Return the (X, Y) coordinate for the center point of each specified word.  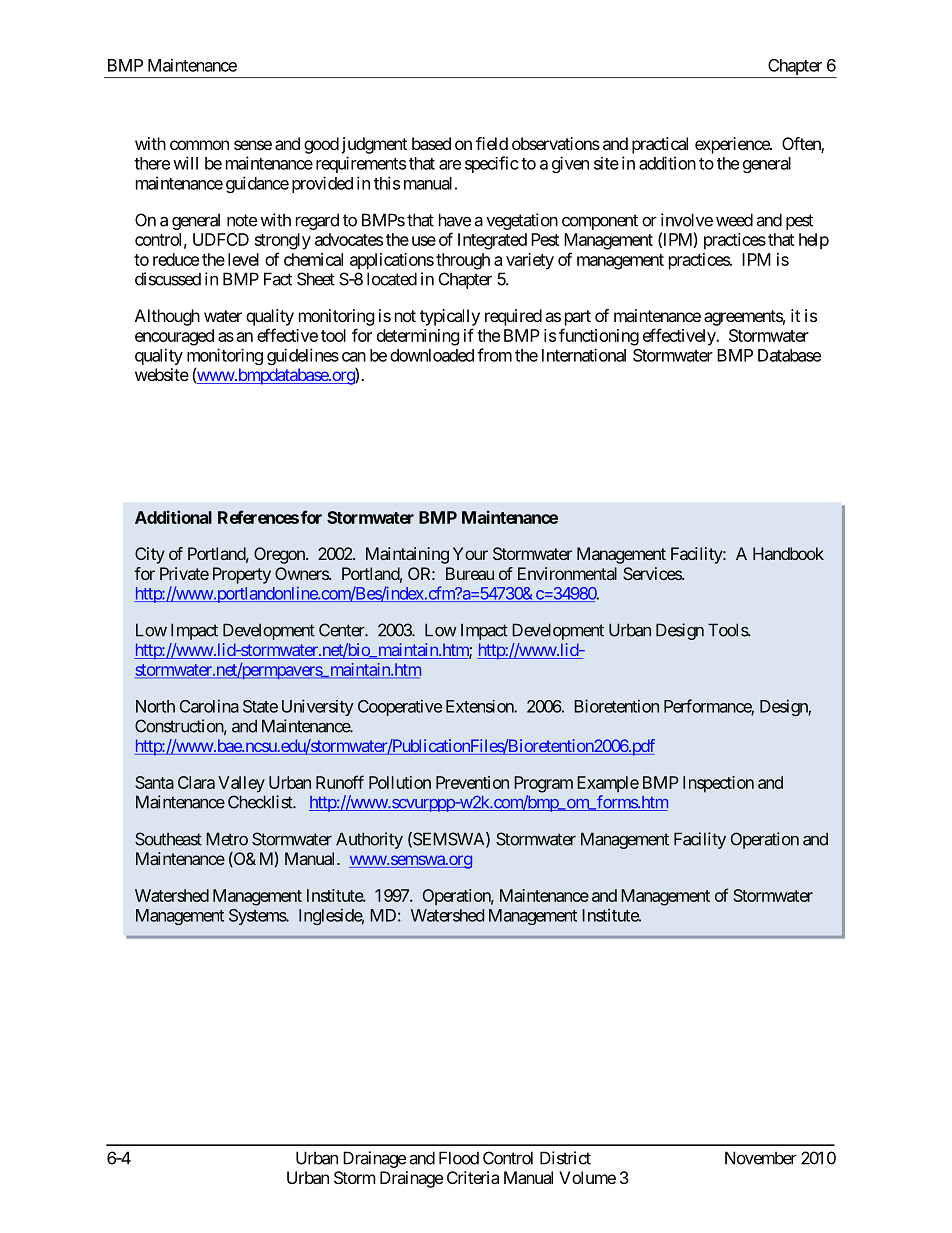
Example (608, 784)
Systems (258, 917)
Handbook (788, 553)
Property (242, 575)
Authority (369, 840)
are (450, 165)
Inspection (718, 784)
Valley (241, 784)
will (185, 163)
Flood (459, 1158)
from (494, 355)
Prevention (472, 782)
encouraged (174, 337)
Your (470, 553)
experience (733, 145)
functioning (599, 337)
